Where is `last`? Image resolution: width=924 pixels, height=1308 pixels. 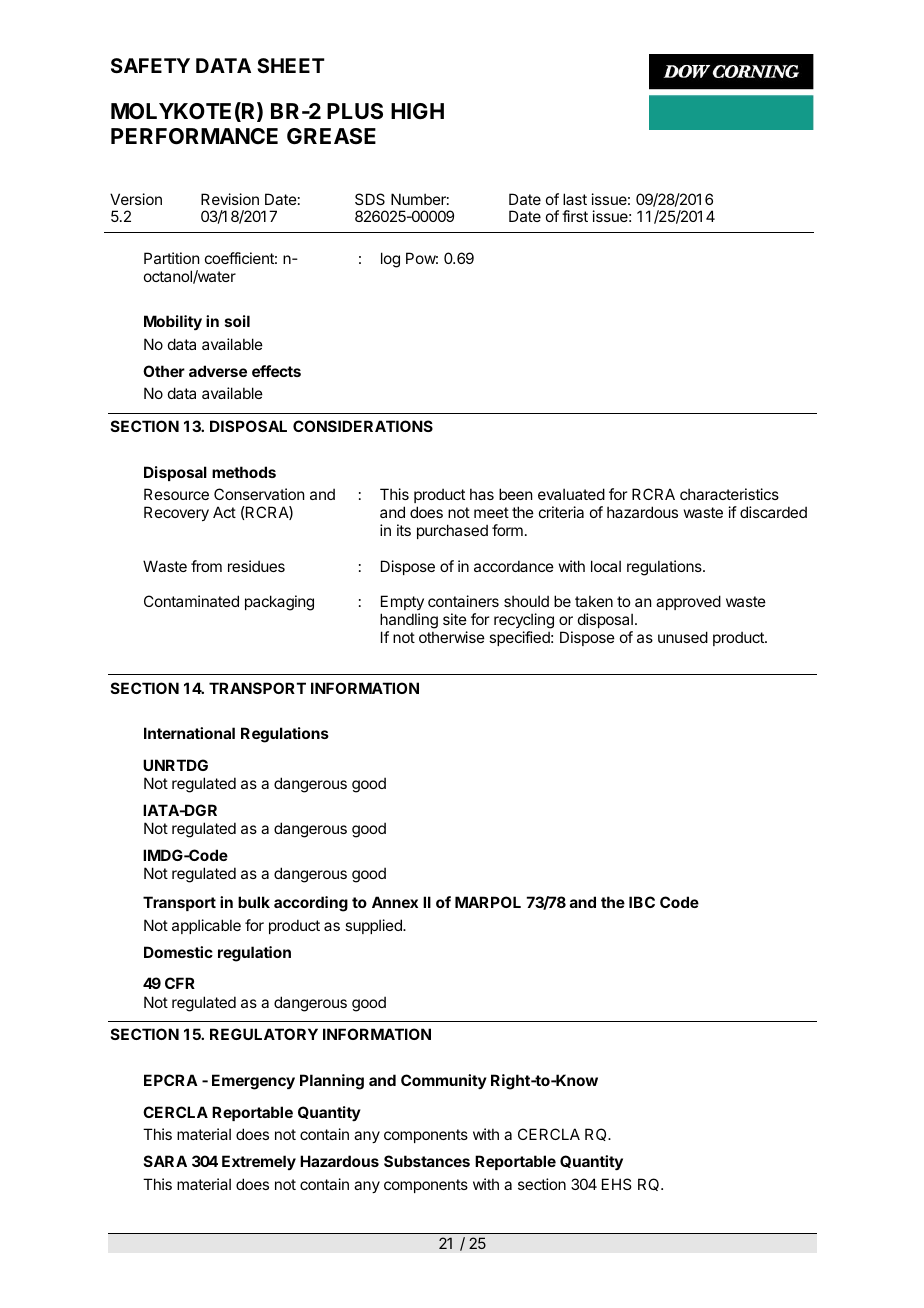
last is located at coordinates (575, 199).
